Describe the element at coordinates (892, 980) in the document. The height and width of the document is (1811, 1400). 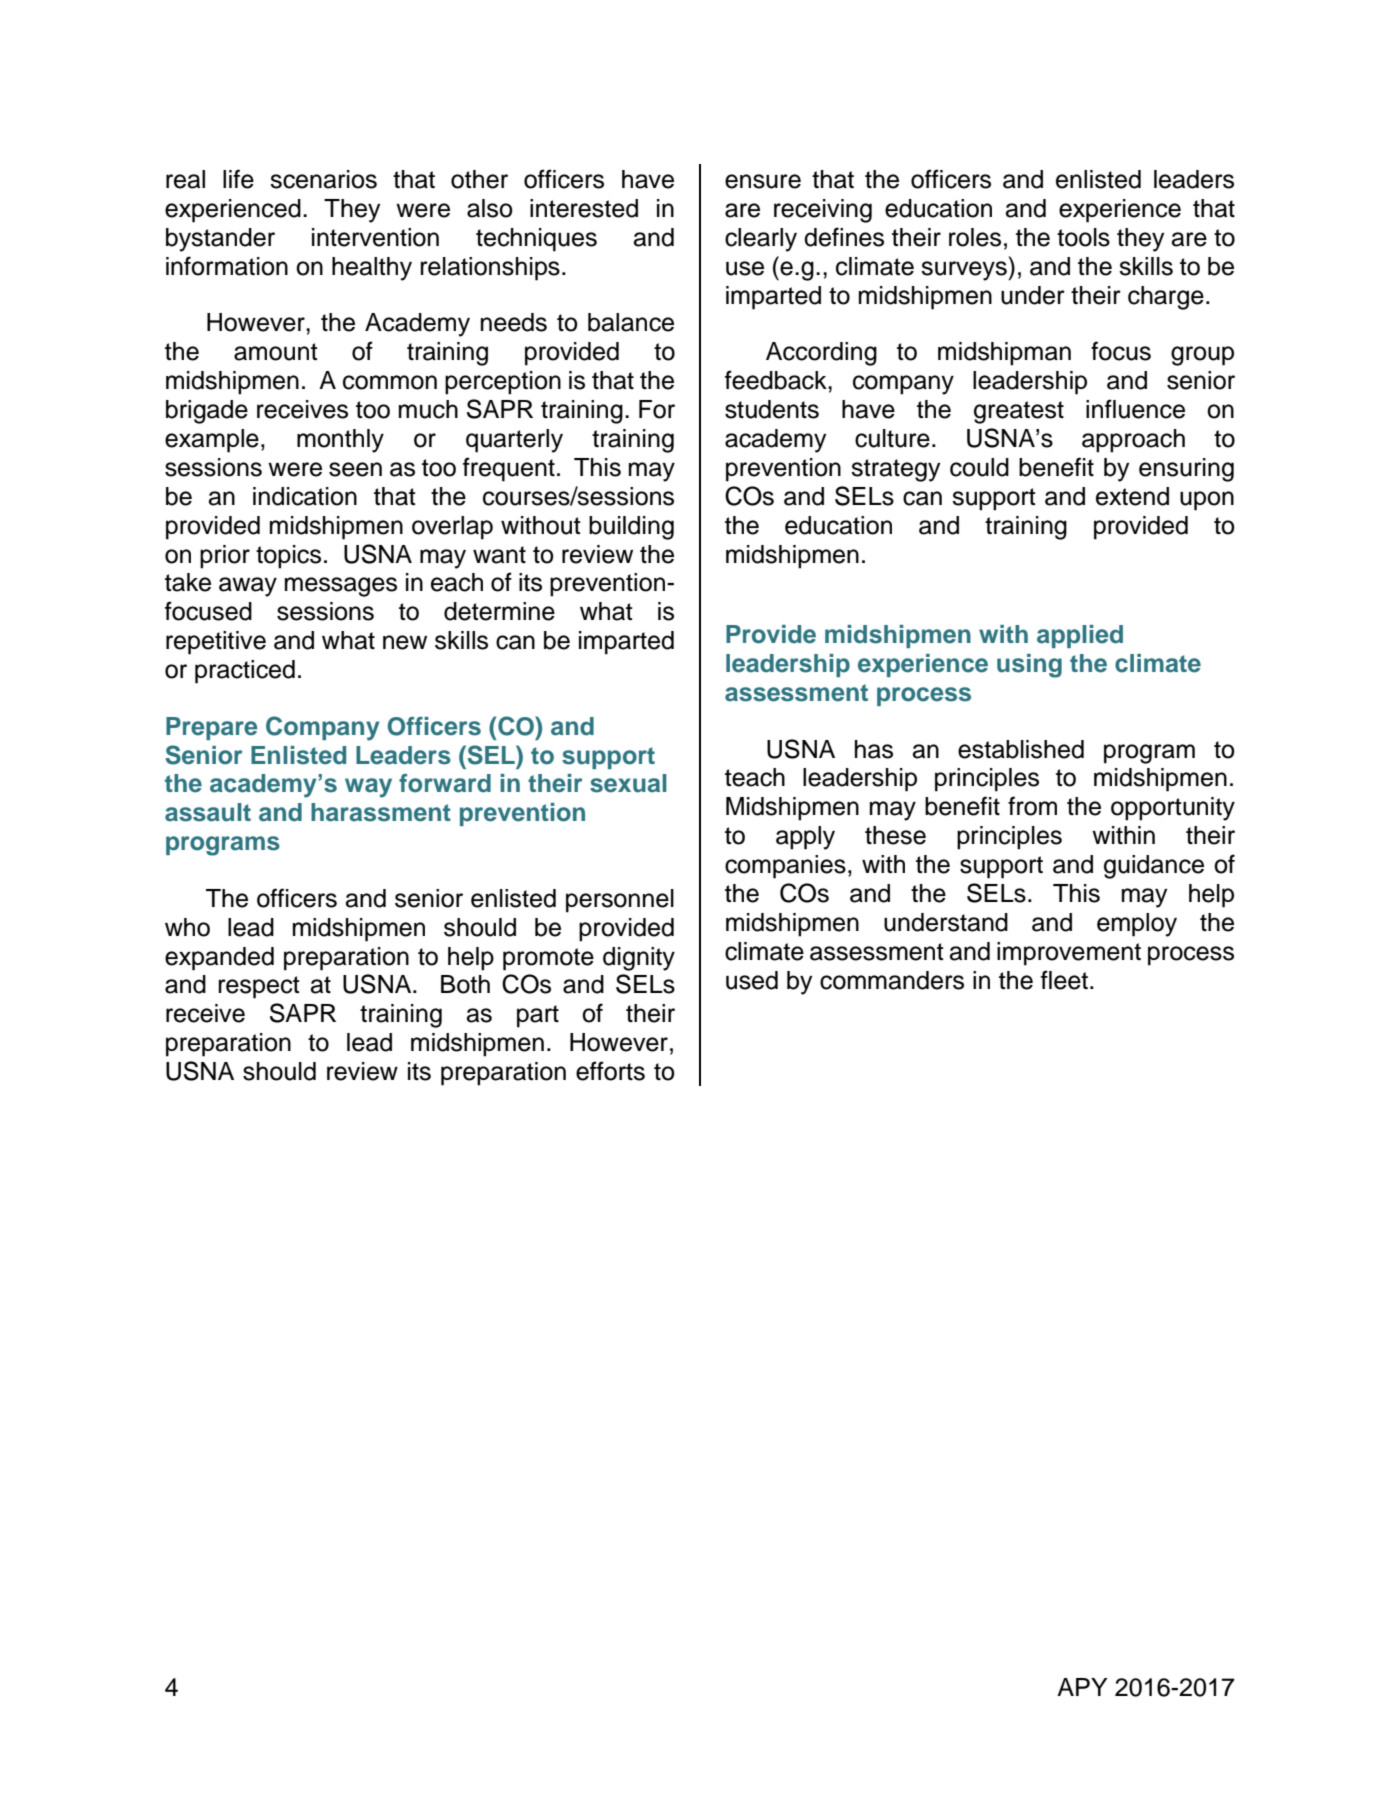
I see `commanders` at that location.
